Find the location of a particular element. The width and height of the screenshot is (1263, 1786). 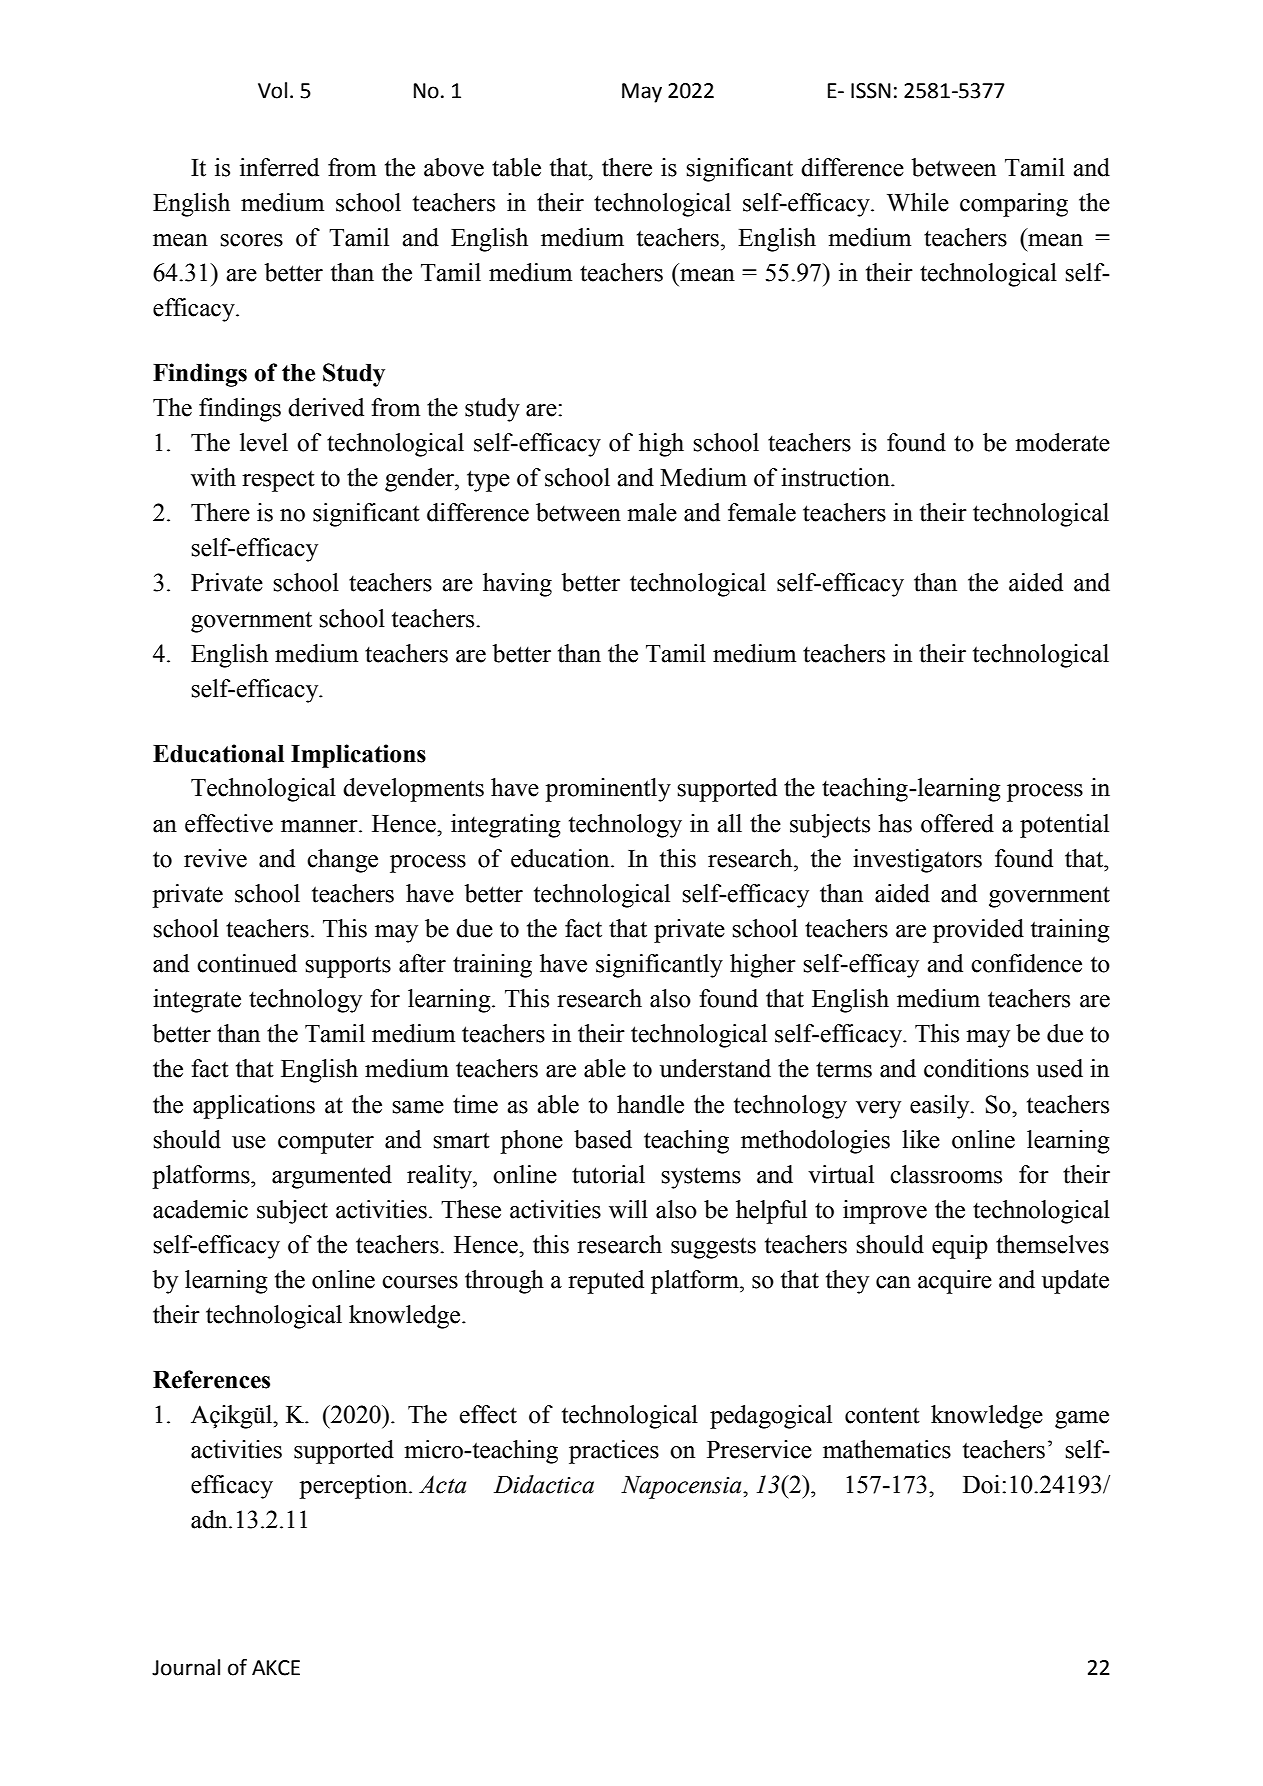

mathematics is located at coordinates (887, 1449).
